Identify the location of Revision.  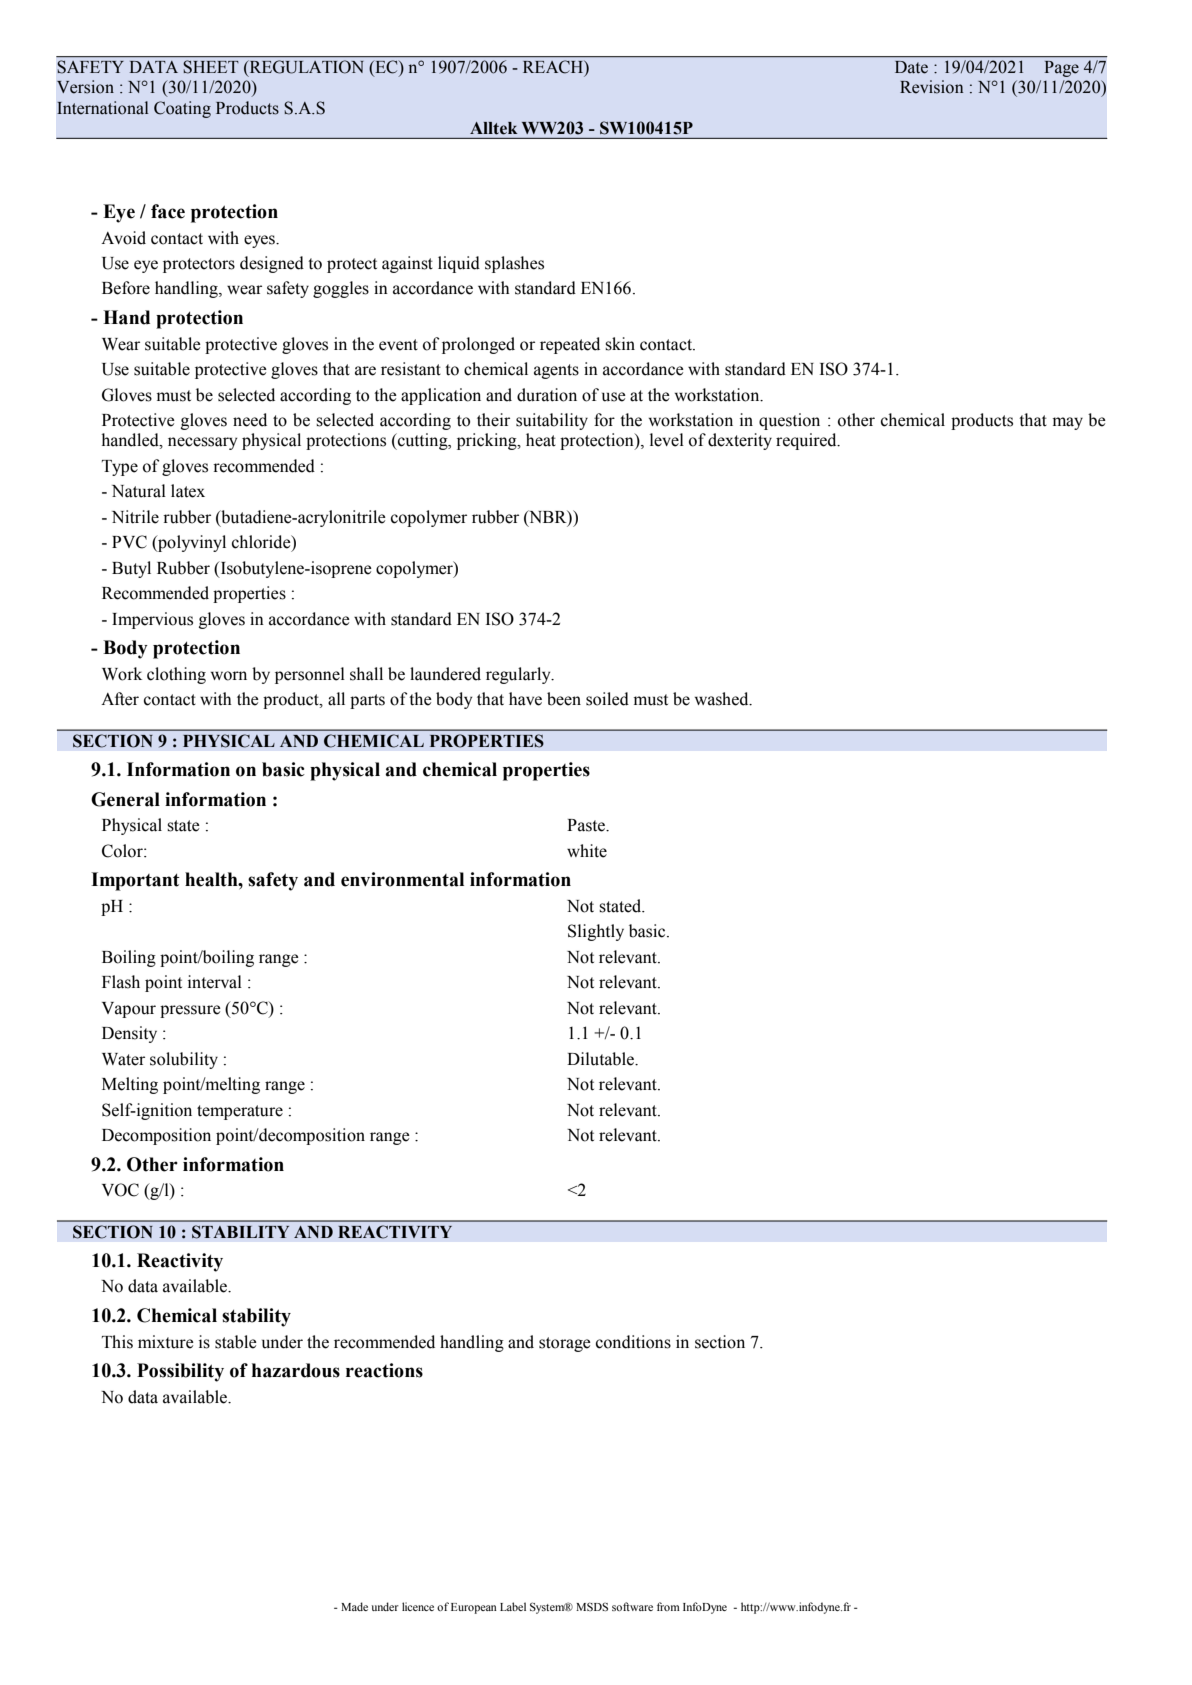
(932, 87).
